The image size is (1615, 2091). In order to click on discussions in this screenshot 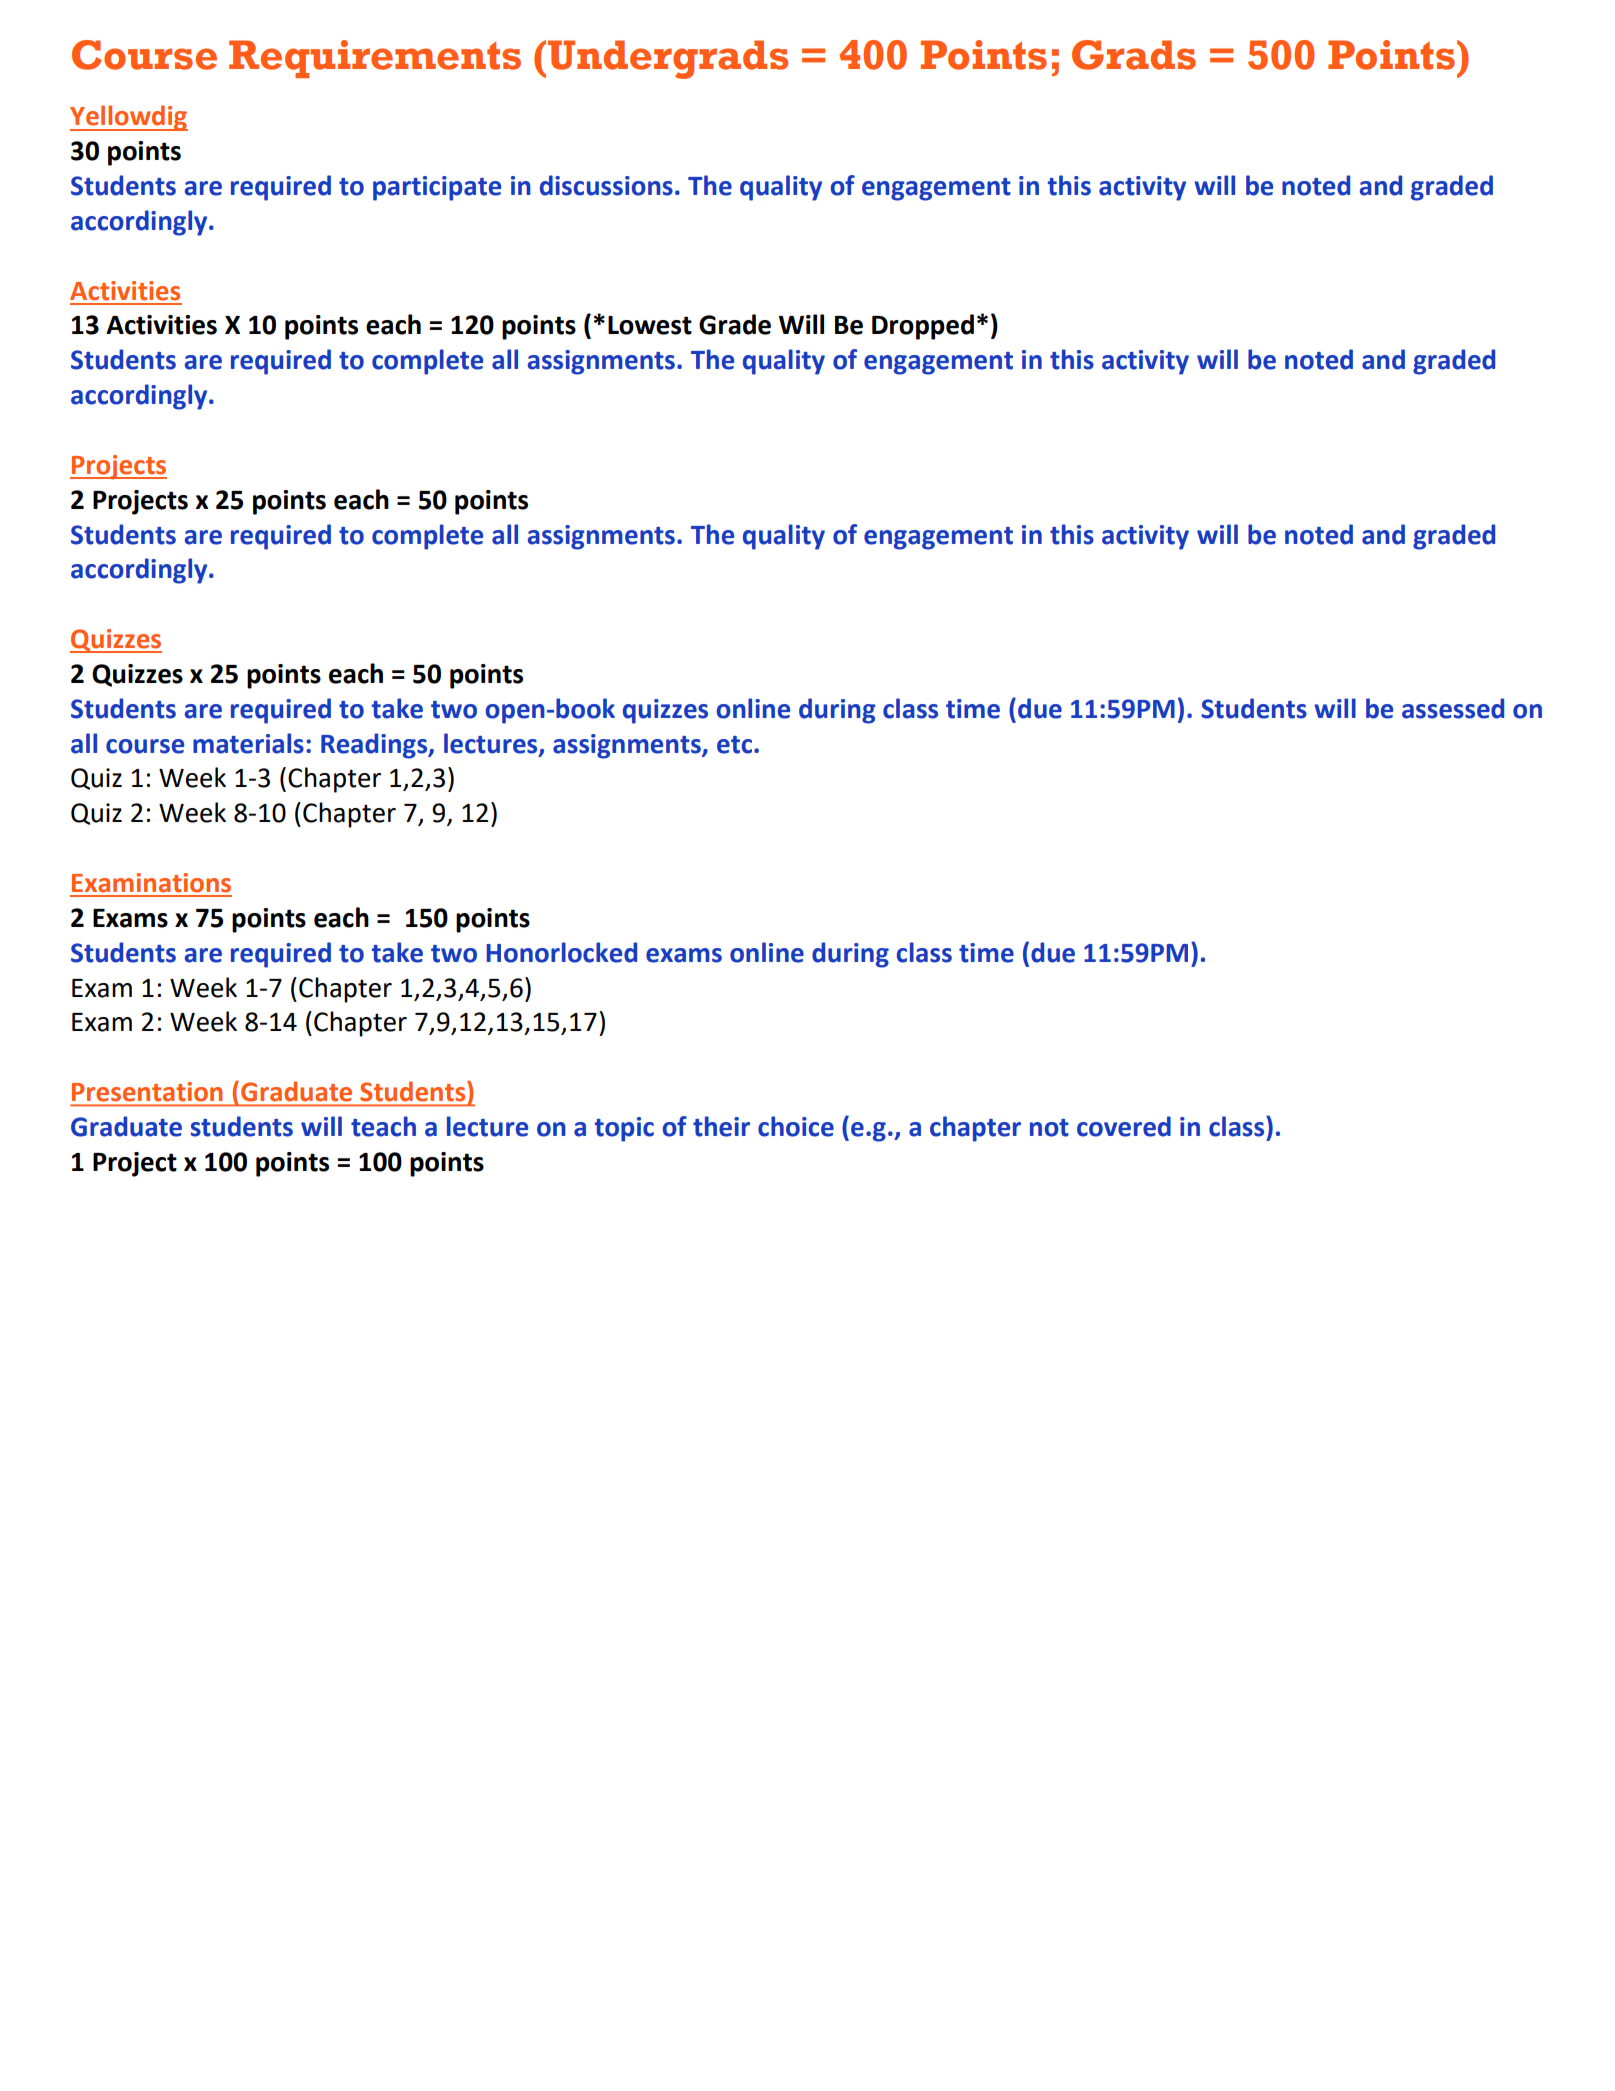, I will do `click(606, 185)`.
